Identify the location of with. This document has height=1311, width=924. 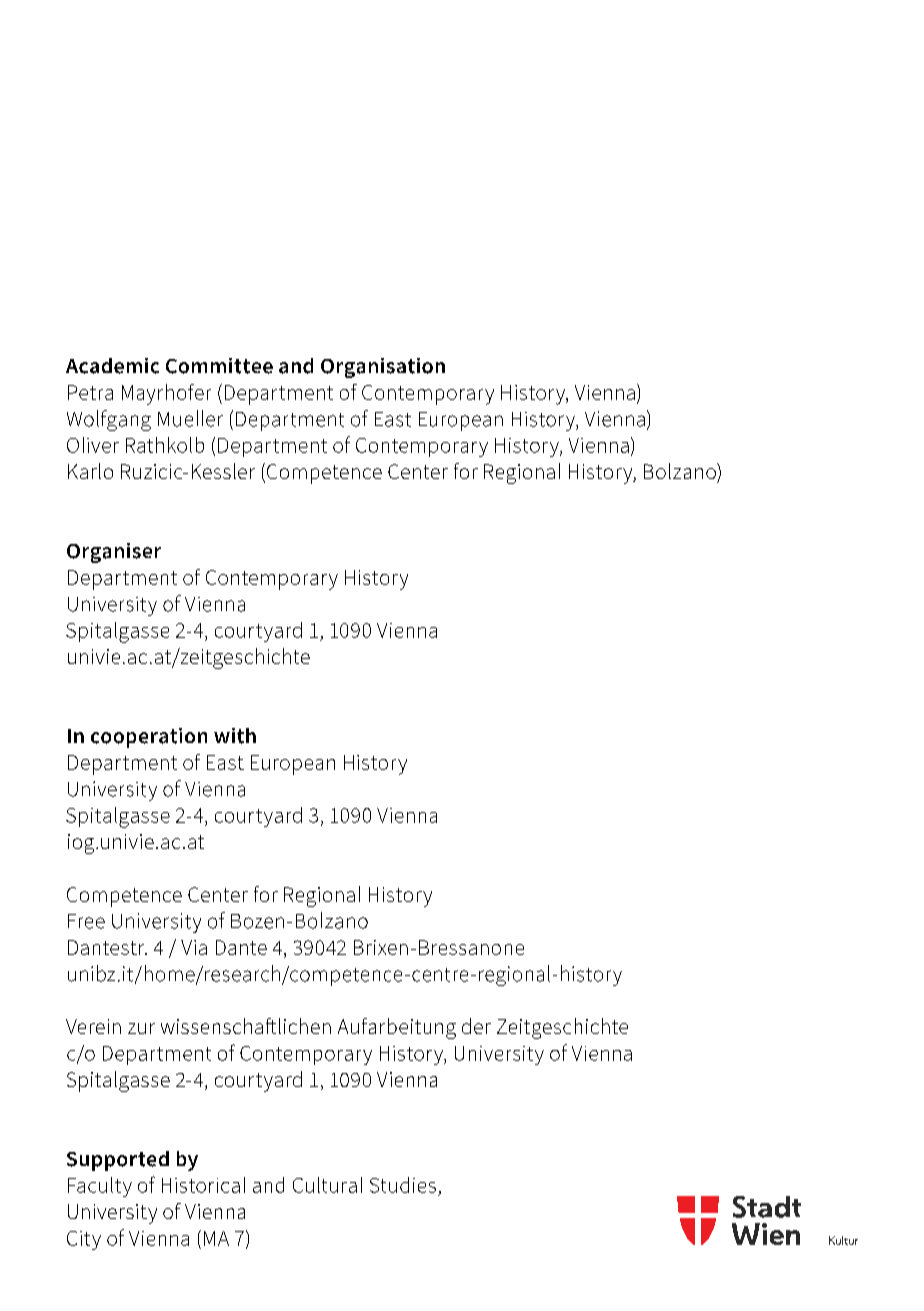
(235, 736).
